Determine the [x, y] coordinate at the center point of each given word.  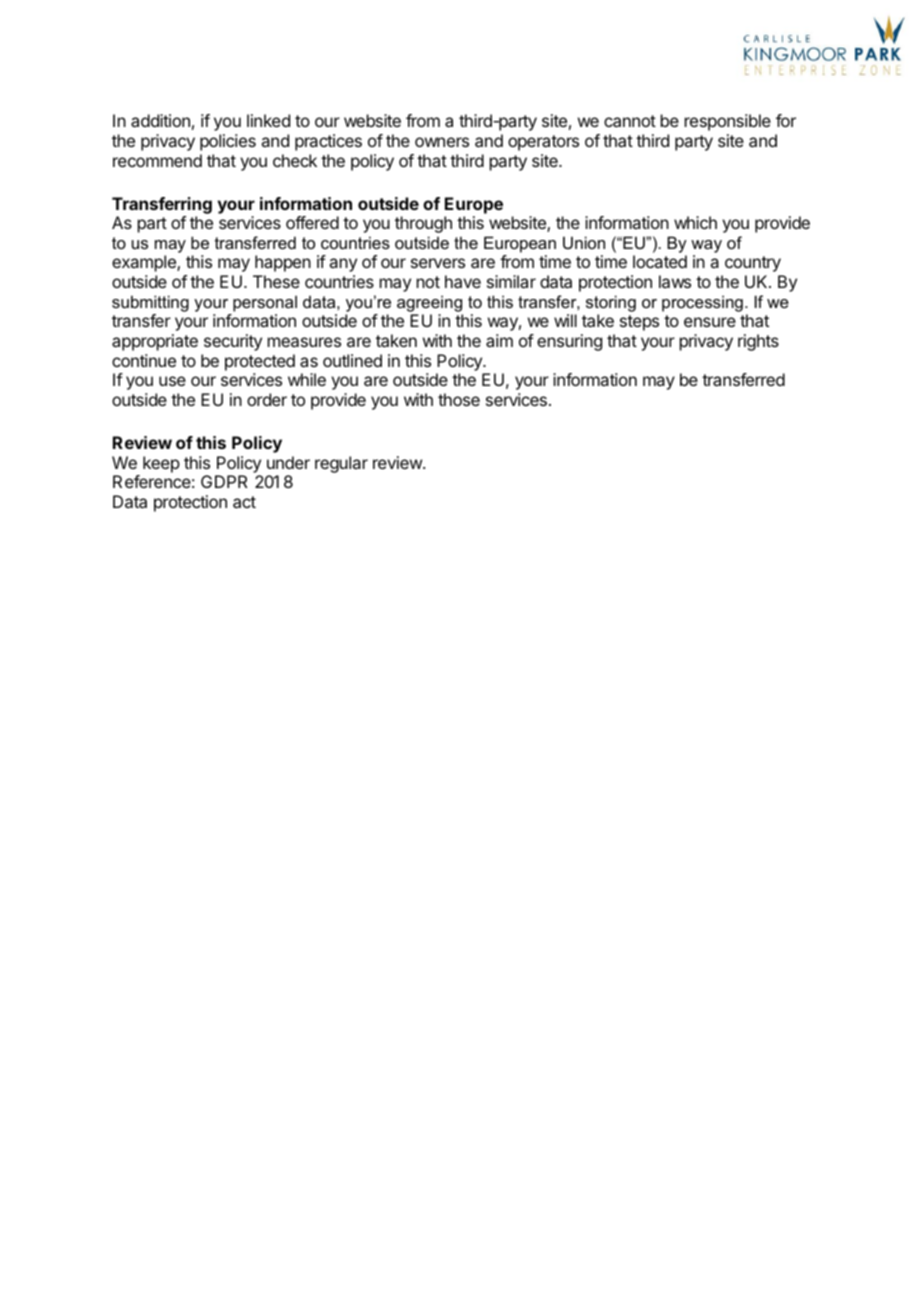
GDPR [224, 481]
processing [702, 303]
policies [228, 142]
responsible [728, 122]
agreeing [429, 303]
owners [442, 142]
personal [265, 303]
